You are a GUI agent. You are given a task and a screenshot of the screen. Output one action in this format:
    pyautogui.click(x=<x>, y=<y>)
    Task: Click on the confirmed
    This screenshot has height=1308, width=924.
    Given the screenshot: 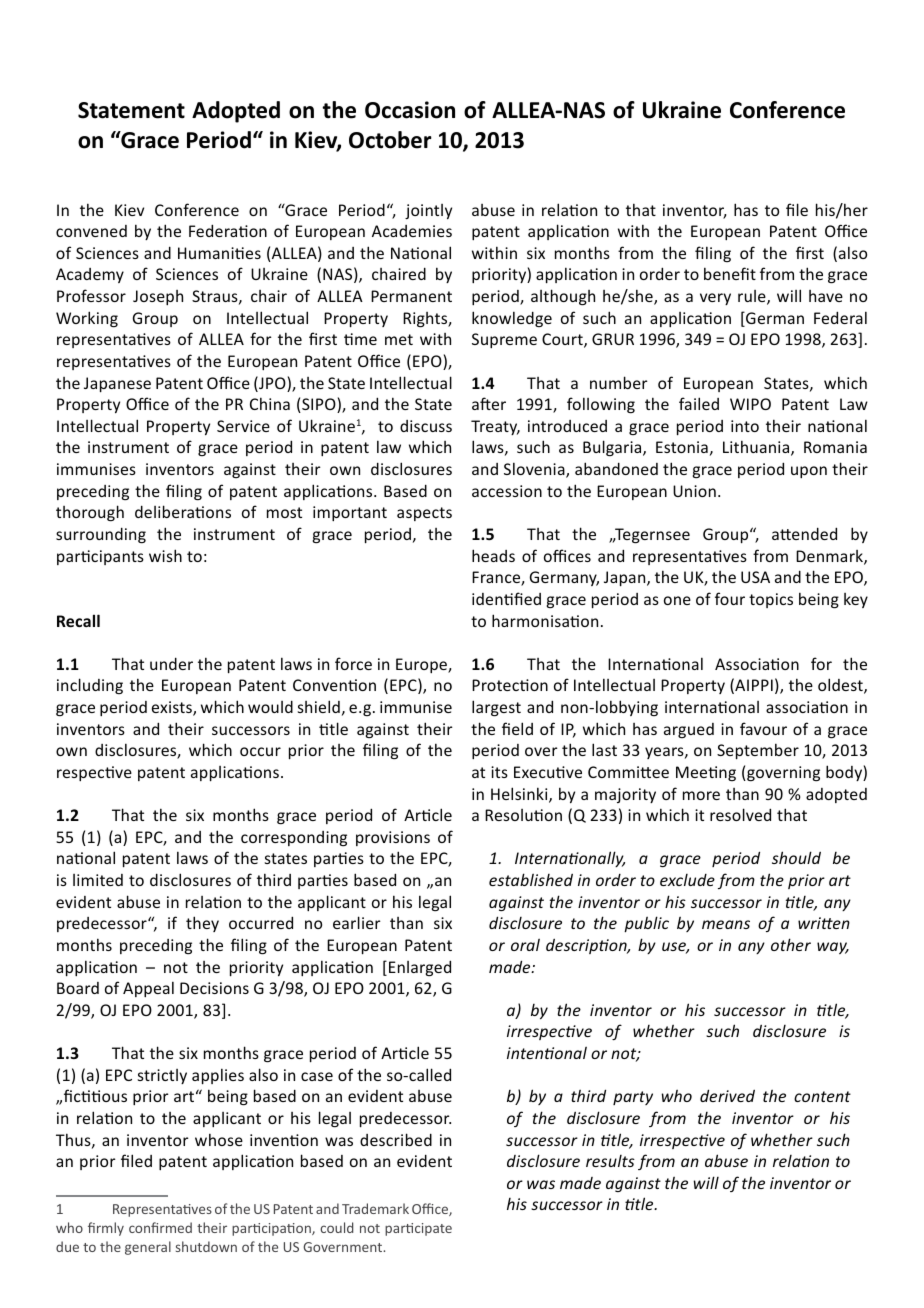 What is the action you would take?
    pyautogui.click(x=160, y=1227)
